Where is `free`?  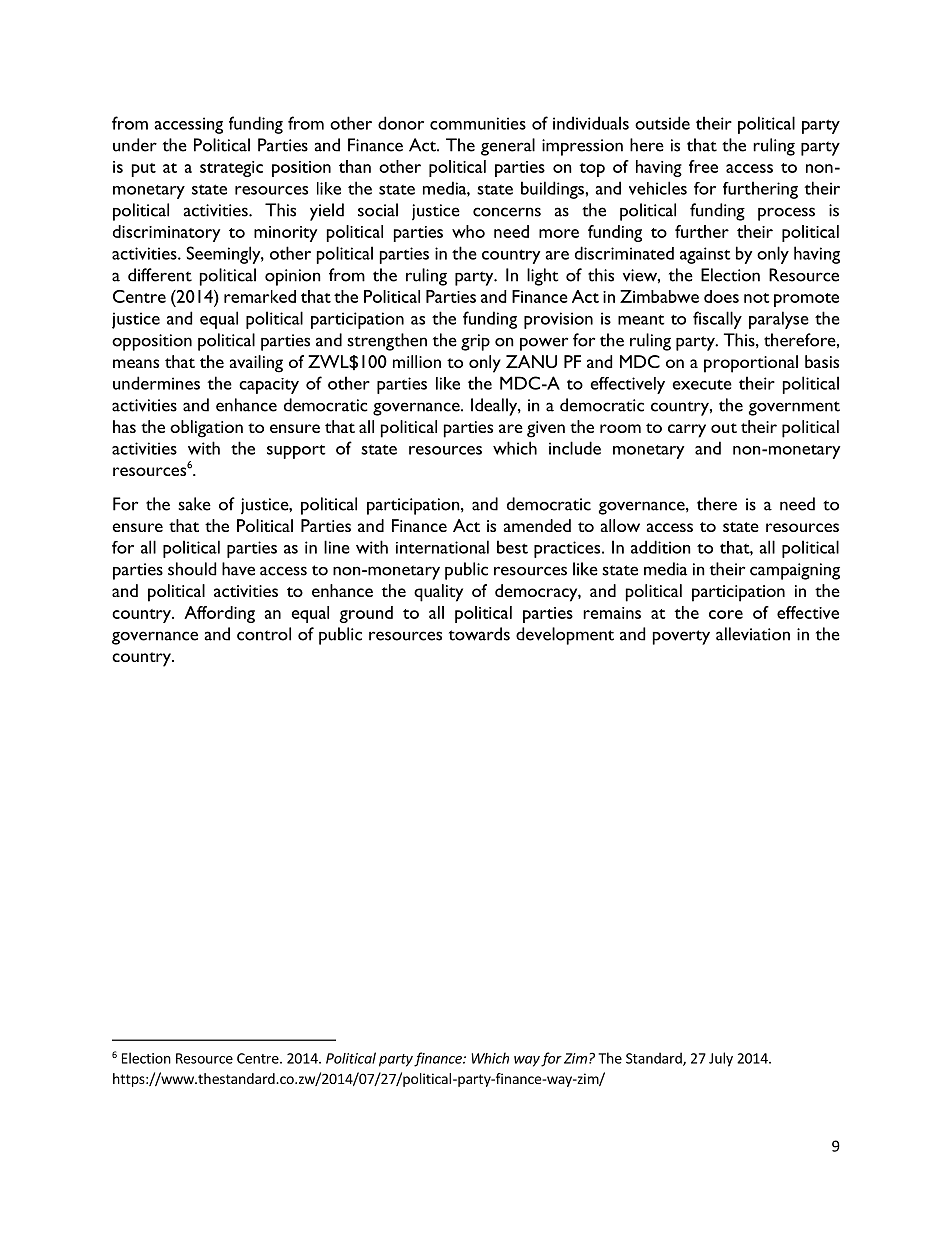 free is located at coordinates (703, 166).
